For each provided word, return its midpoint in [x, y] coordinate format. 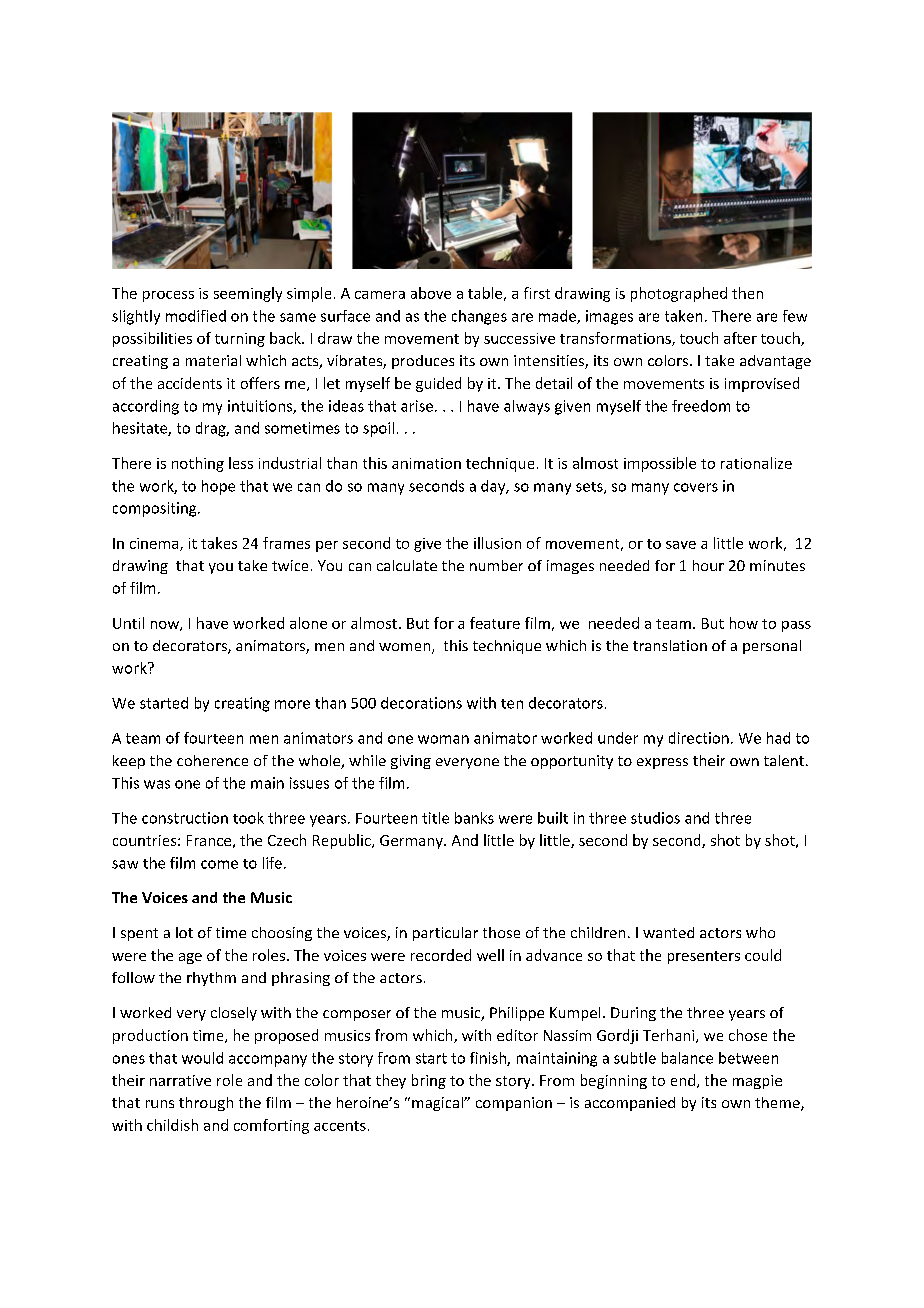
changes [479, 317]
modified [196, 316]
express [662, 763]
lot [184, 932]
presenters [704, 957]
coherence [212, 760]
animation [426, 463]
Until [128, 623]
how [744, 623]
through [206, 1104]
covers [696, 487]
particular [445, 934]
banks [474, 818]
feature [495, 623]
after [740, 338]
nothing [198, 464]
